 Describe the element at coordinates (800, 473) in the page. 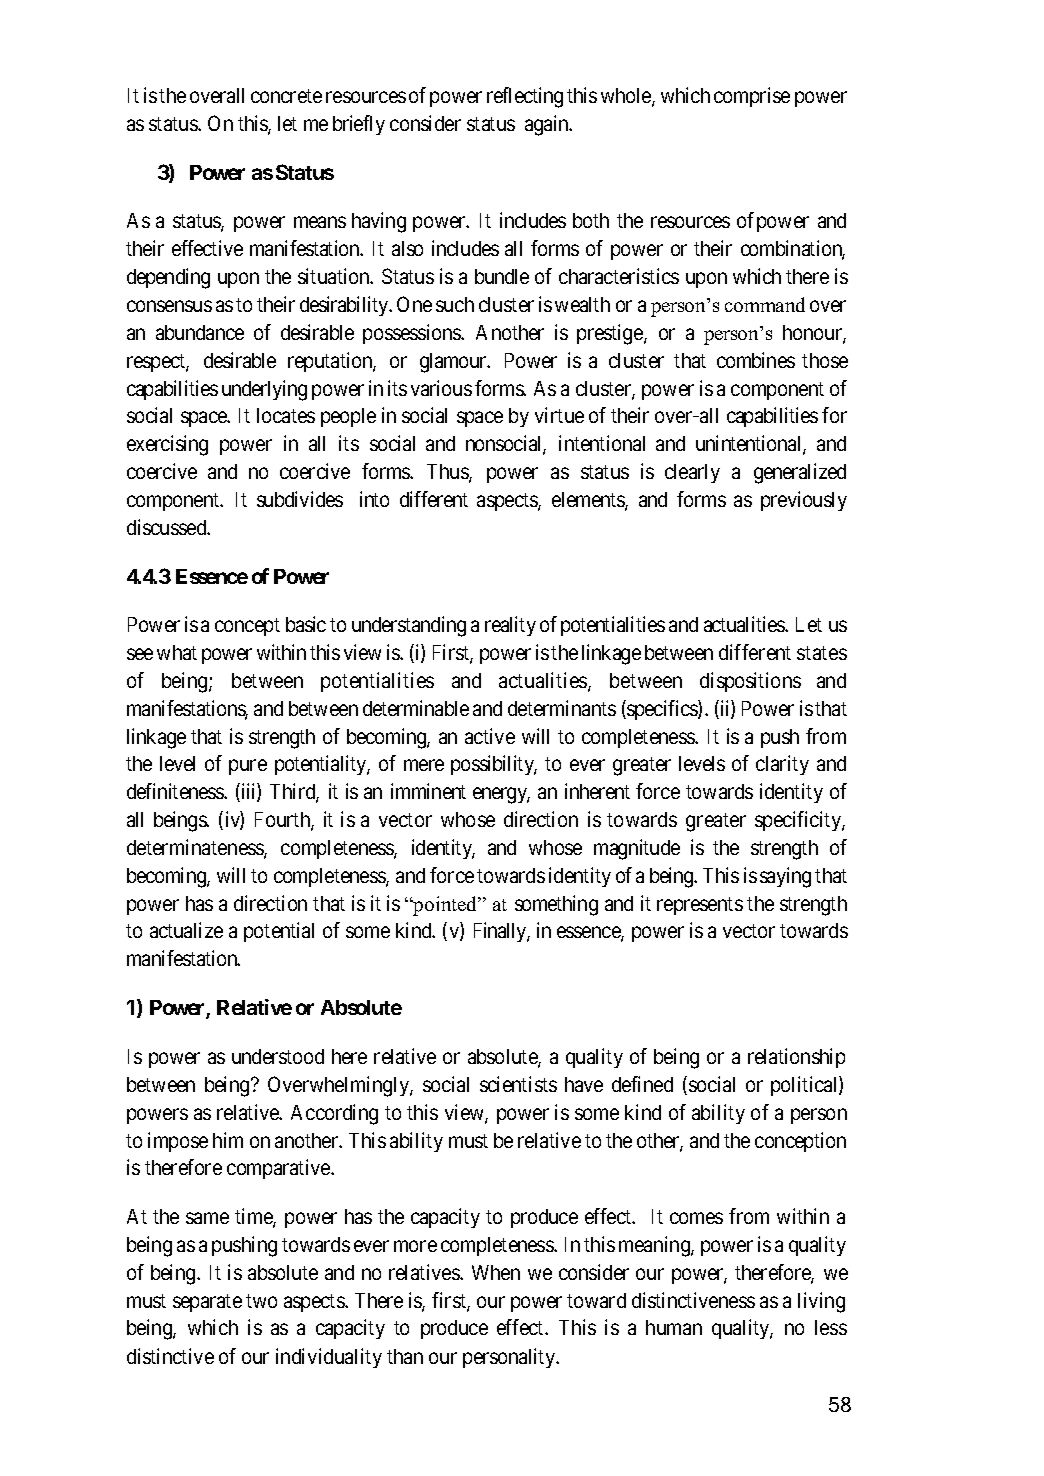

I see `generalized` at that location.
